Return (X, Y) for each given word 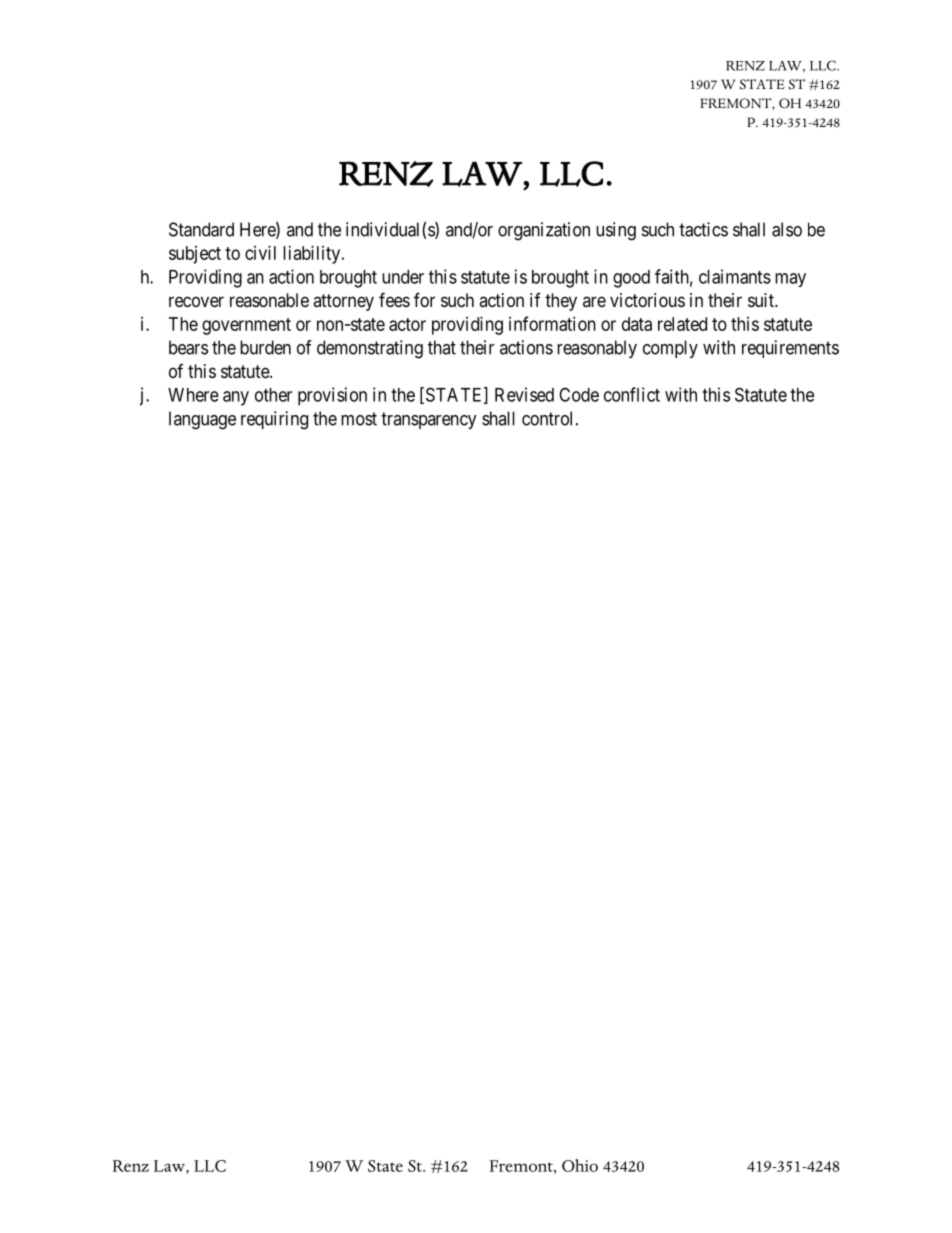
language (202, 420)
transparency (429, 420)
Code (579, 394)
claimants (735, 276)
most (359, 419)
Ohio (580, 1165)
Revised (524, 394)
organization (544, 231)
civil (260, 253)
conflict (632, 394)
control (549, 418)
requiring (274, 420)
